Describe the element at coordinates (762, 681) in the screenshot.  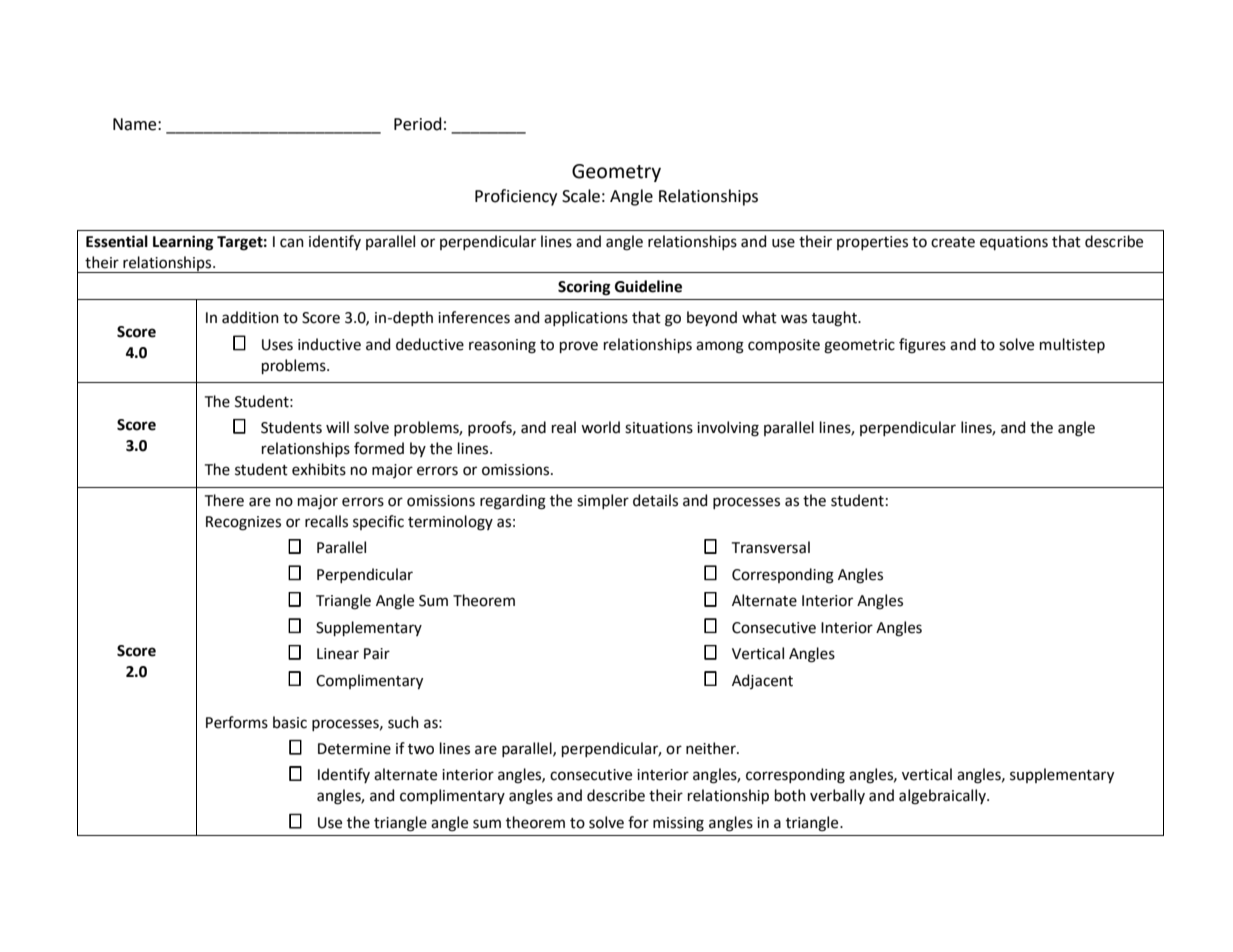
I see `Adjacent` at that location.
